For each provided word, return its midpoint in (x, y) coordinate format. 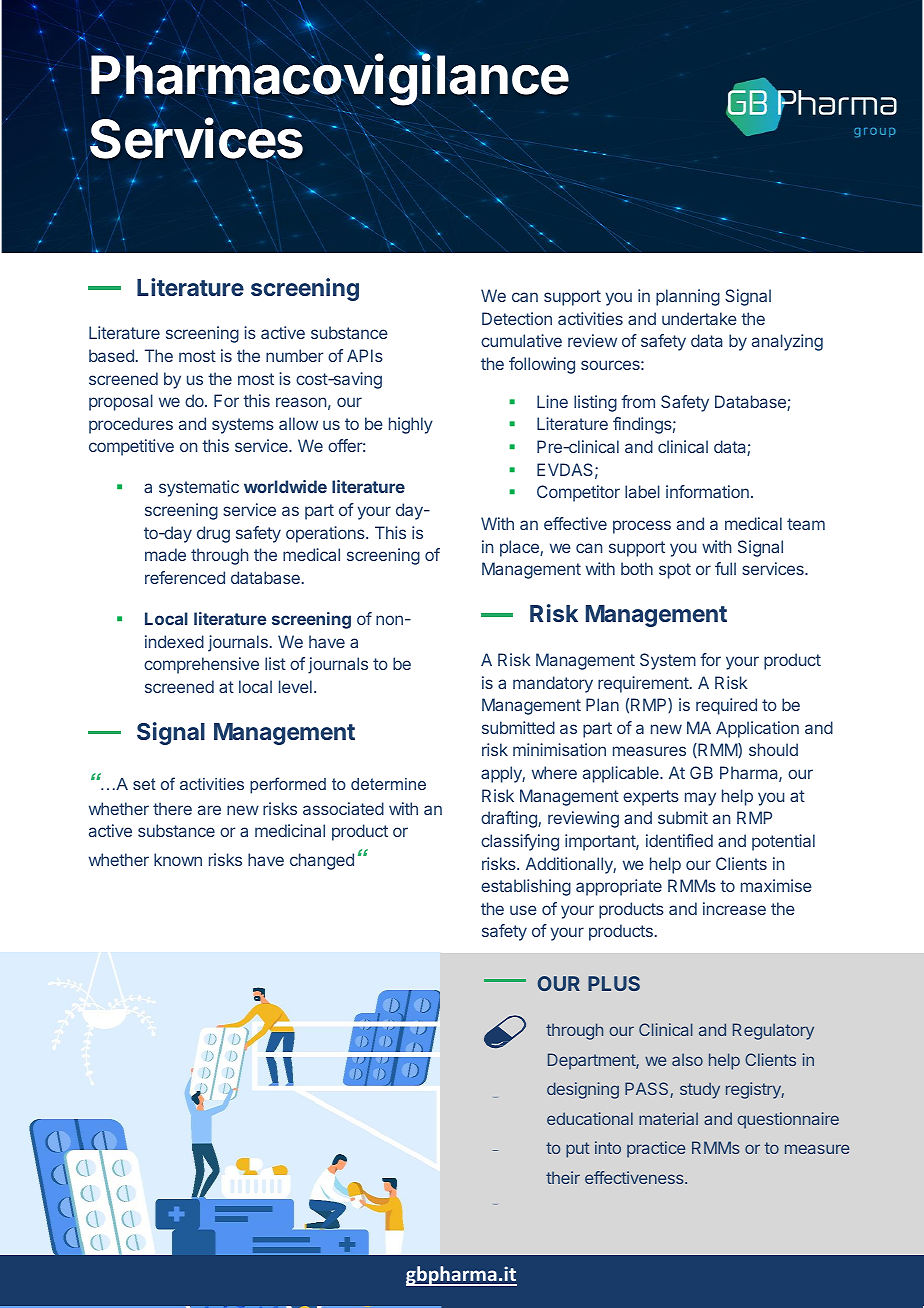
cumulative (521, 340)
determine (388, 784)
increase (734, 908)
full (725, 568)
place (520, 548)
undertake (699, 318)
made (165, 554)
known (178, 859)
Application (757, 729)
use (523, 910)
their (563, 1177)
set (144, 784)
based (111, 355)
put (578, 1150)
